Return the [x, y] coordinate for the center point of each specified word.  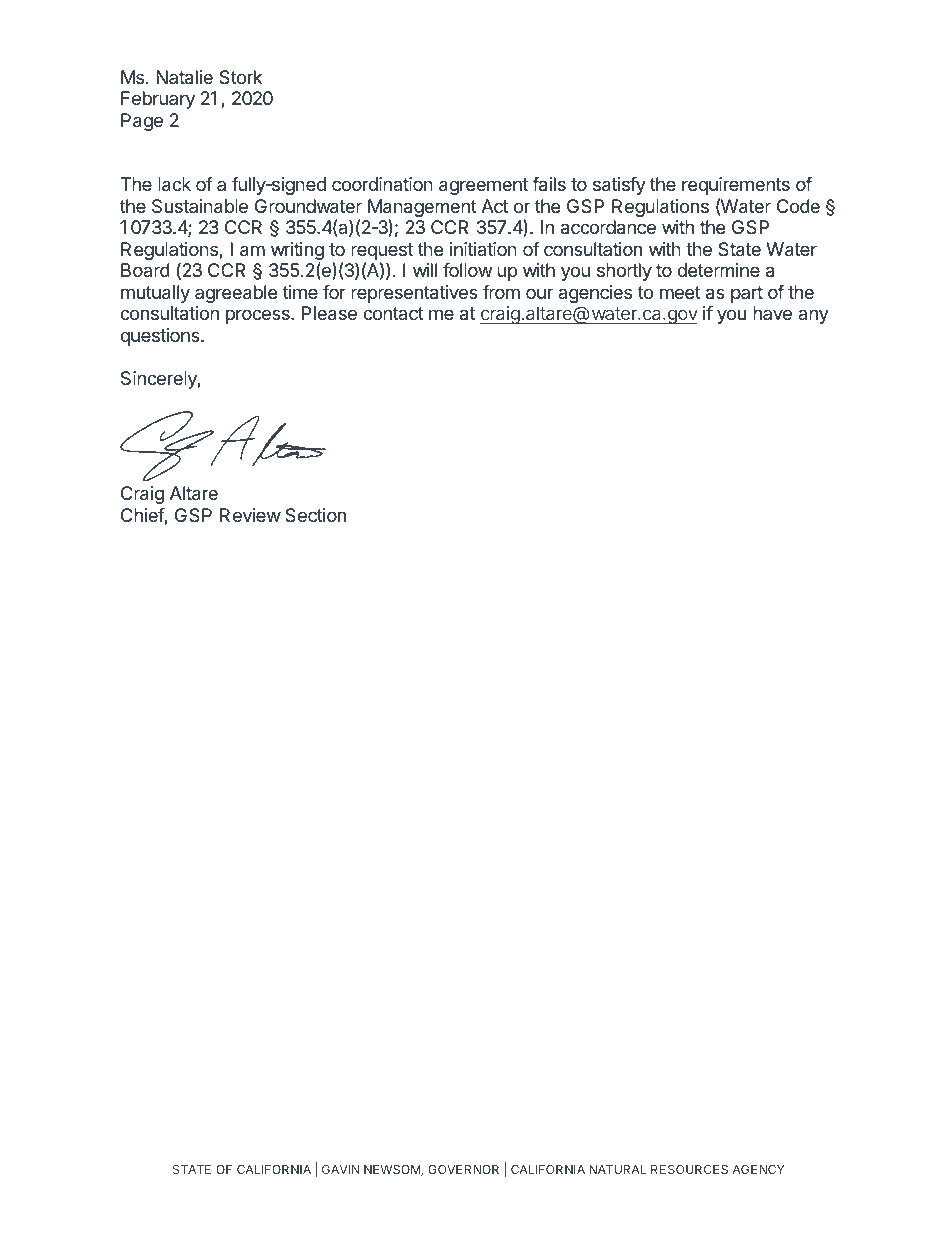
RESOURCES [689, 1169]
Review [250, 515]
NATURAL [617, 1169]
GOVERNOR [463, 1169]
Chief [143, 516]
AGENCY [759, 1169]
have [772, 313]
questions [161, 337]
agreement [483, 186]
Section [315, 515]
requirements [736, 186]
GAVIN [341, 1169]
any [813, 316]
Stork [240, 77]
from [501, 292]
